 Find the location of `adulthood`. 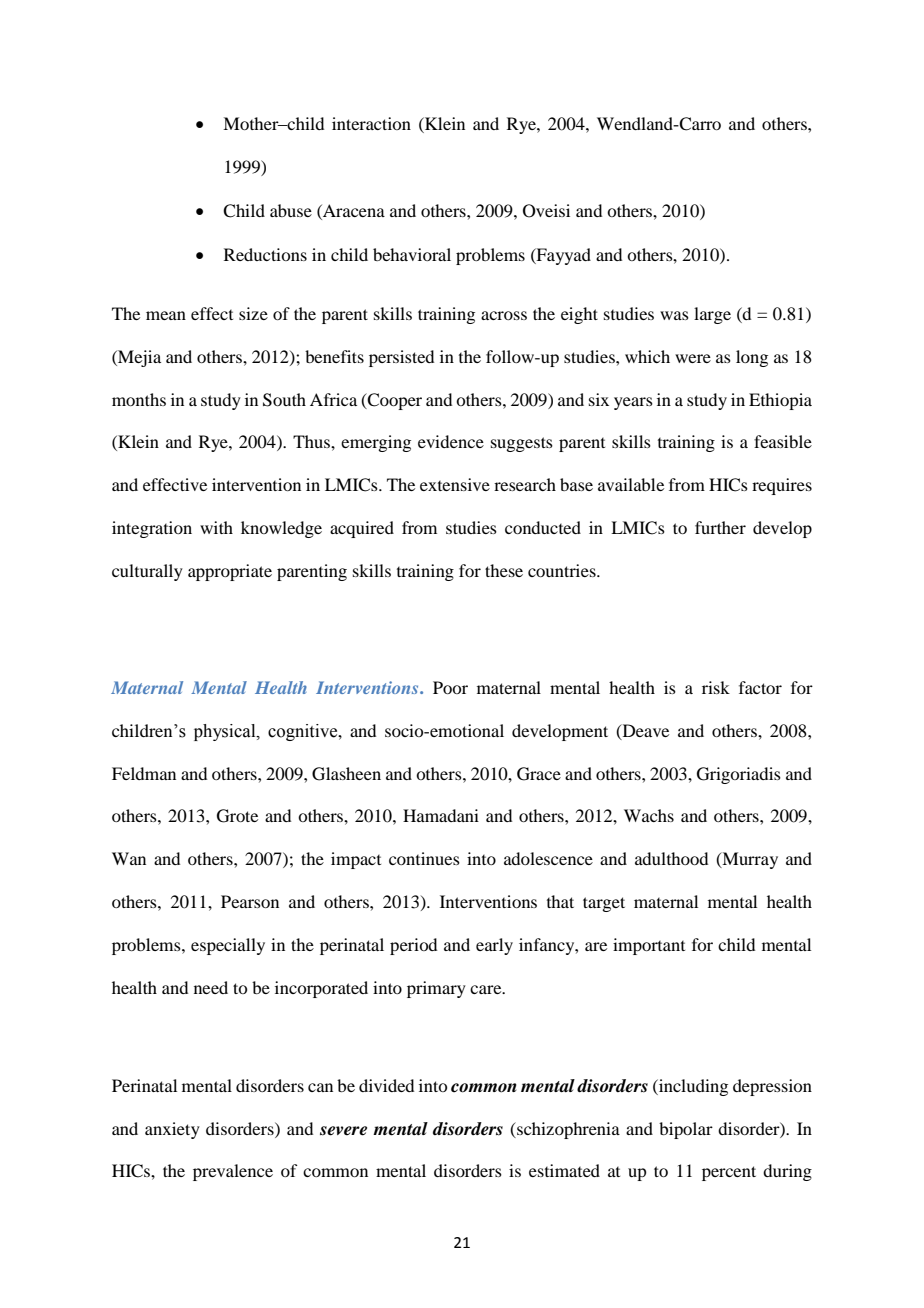

adulthood is located at coordinates (671, 858).
